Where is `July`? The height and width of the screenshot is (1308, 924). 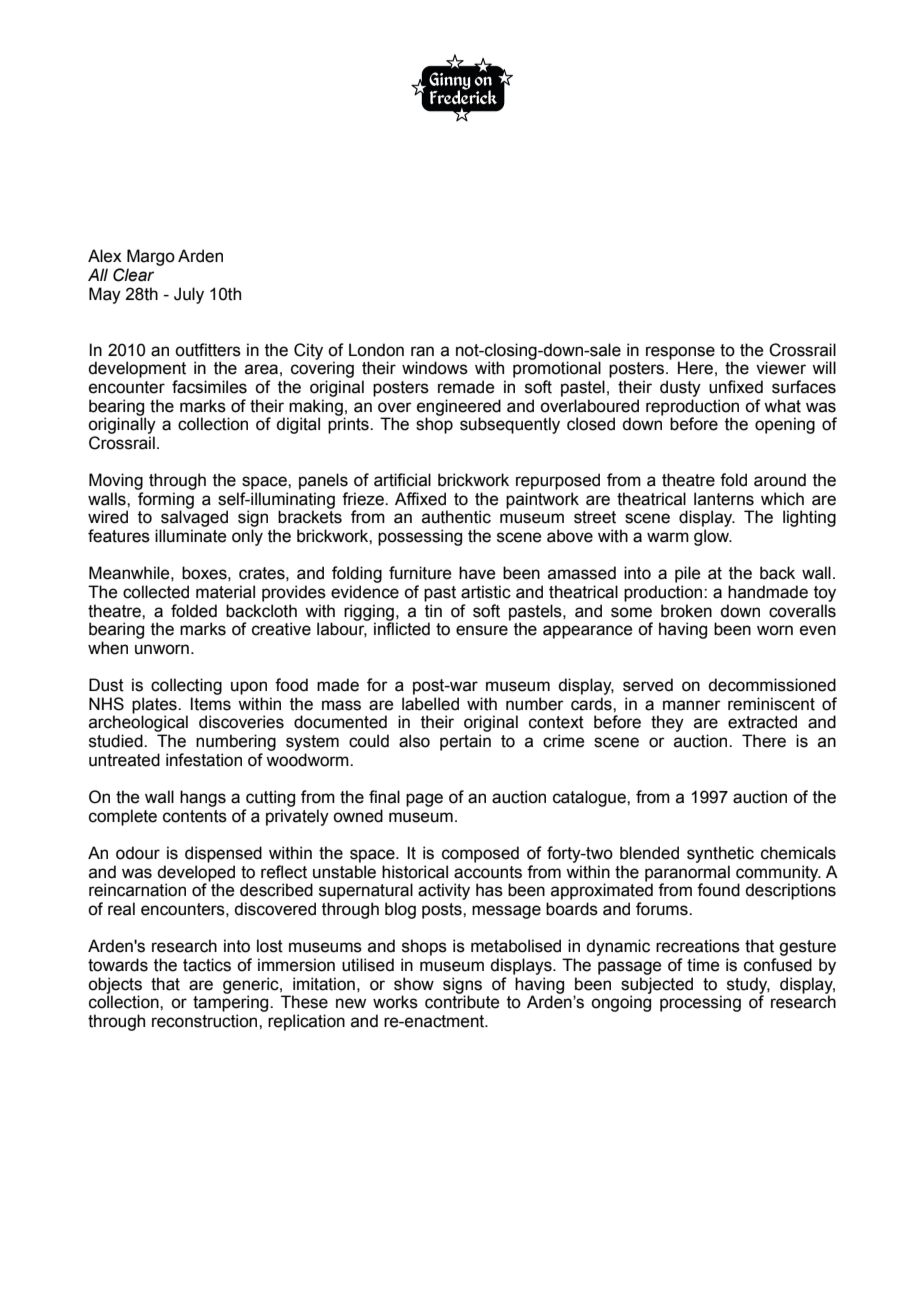 July is located at coordinates (189, 295).
